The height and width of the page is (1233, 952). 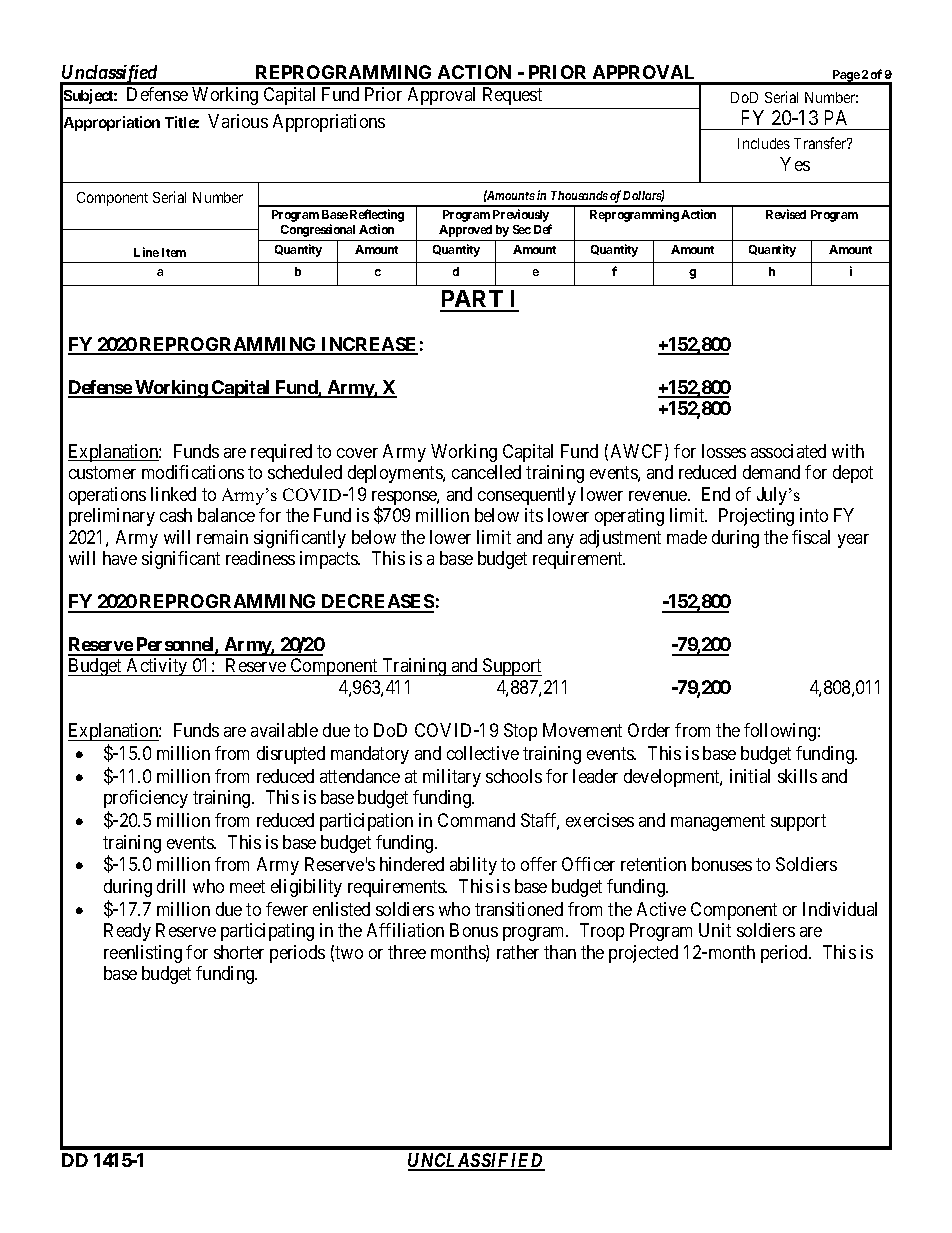 I want to click on Various, so click(x=238, y=121).
